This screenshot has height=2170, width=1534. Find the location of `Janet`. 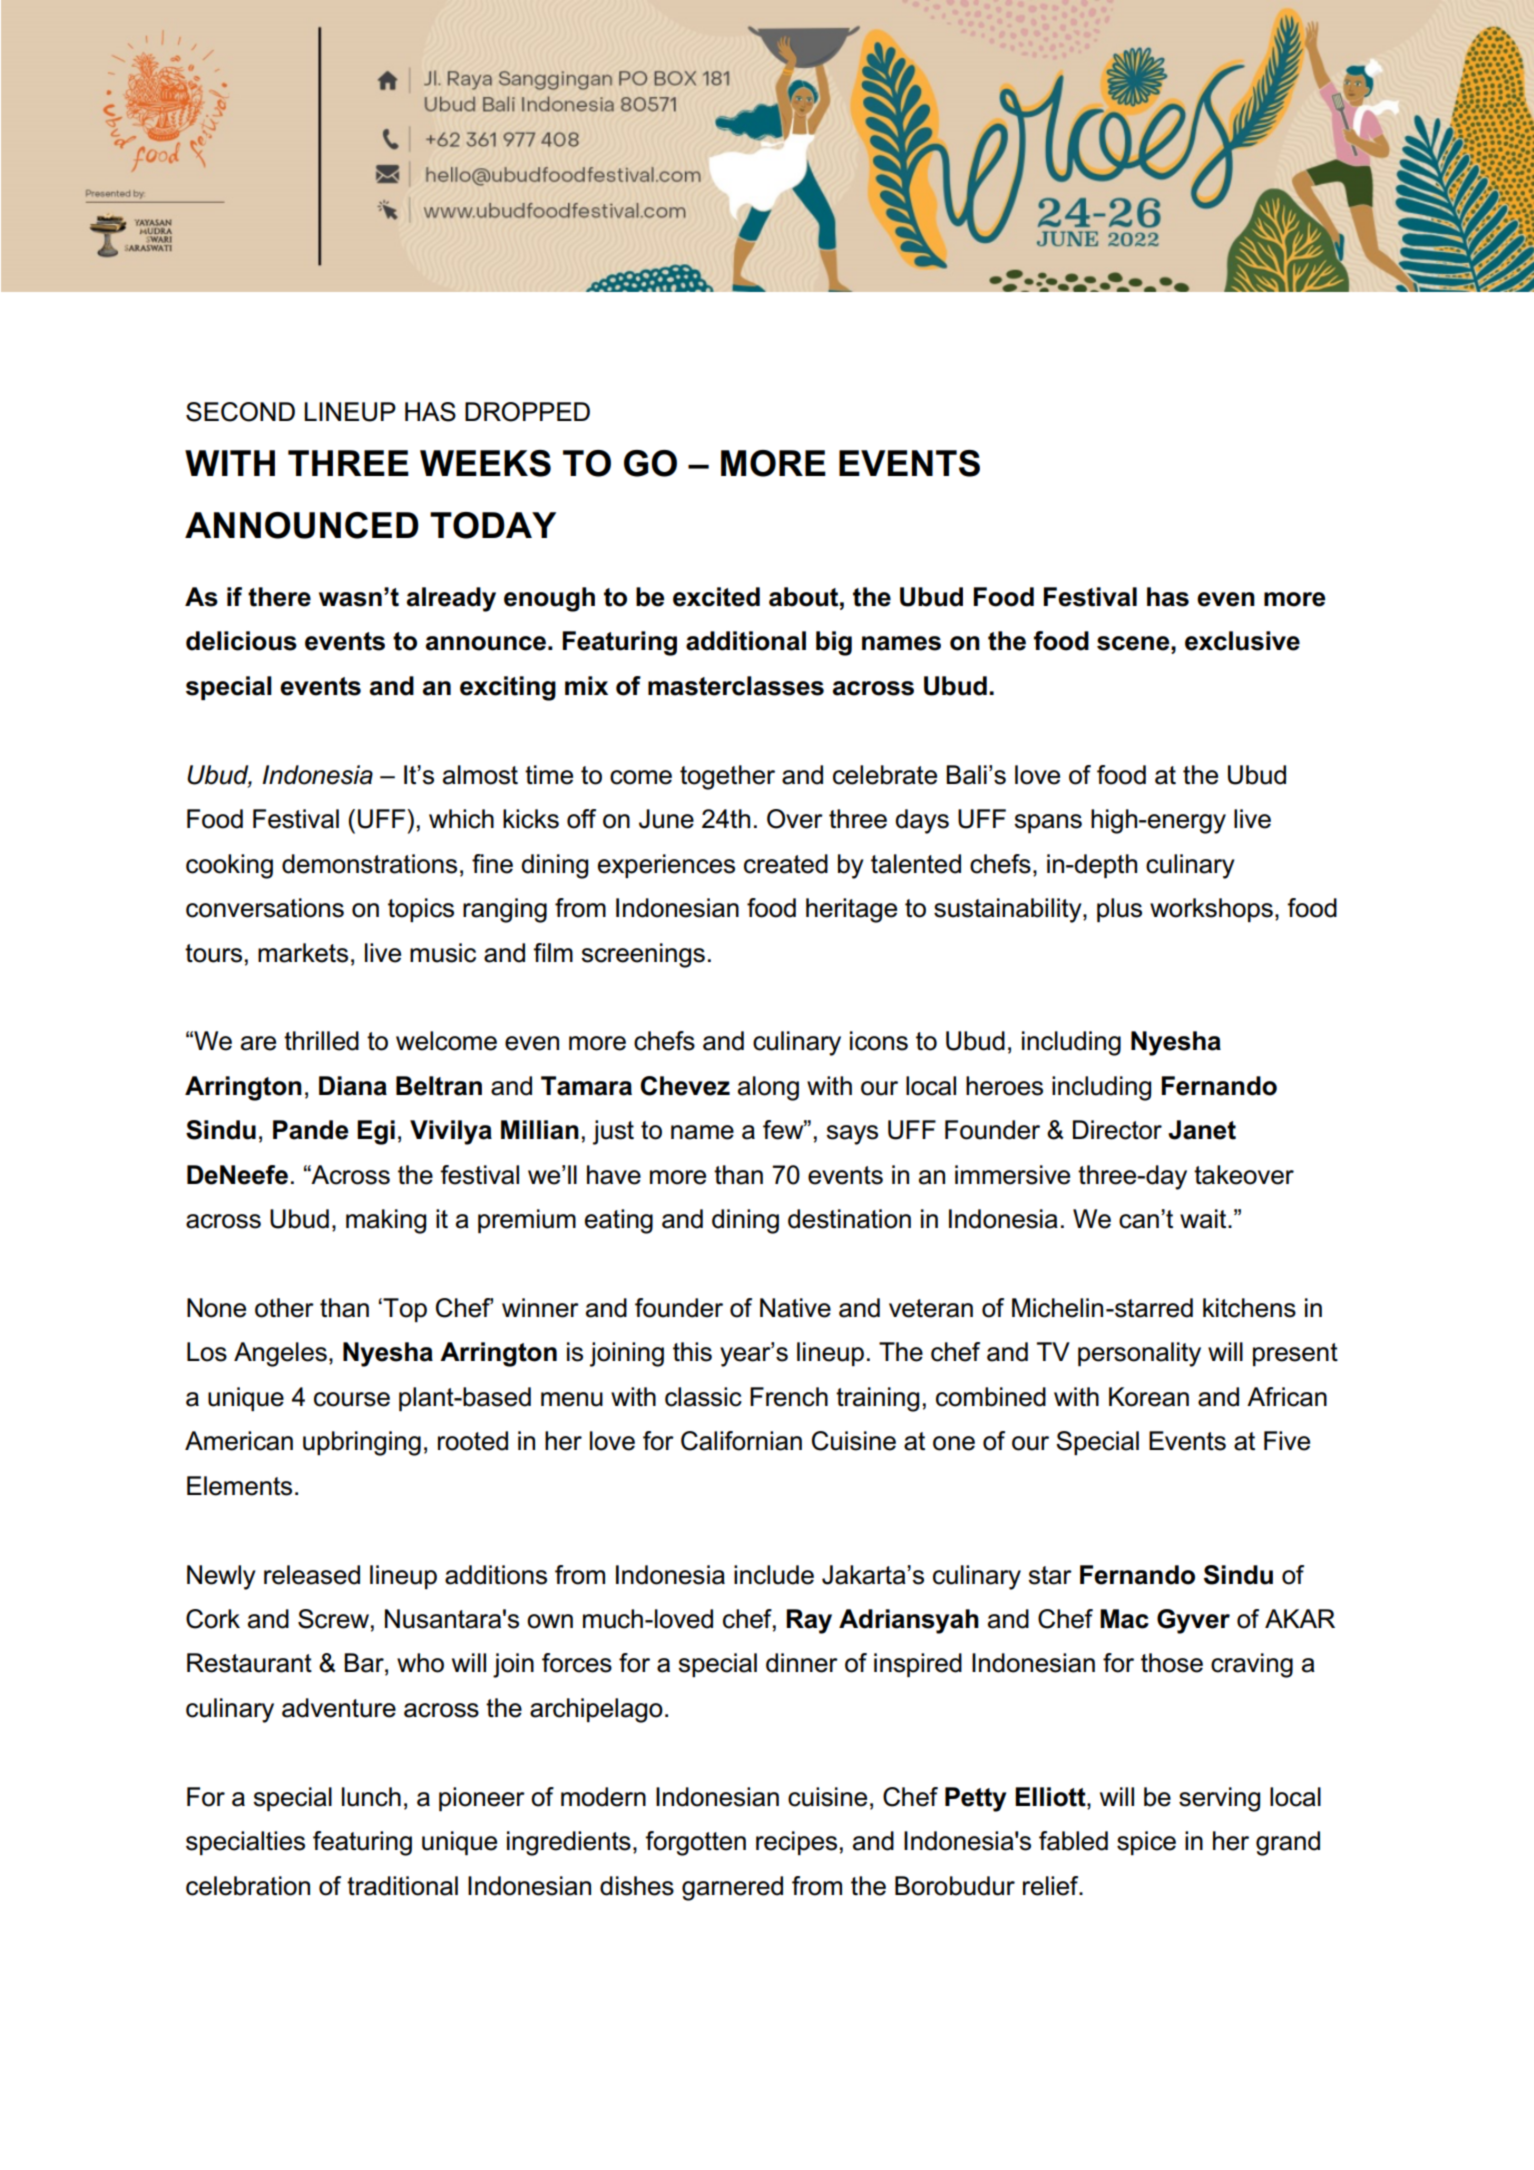

Janet is located at coordinates (1202, 1130).
